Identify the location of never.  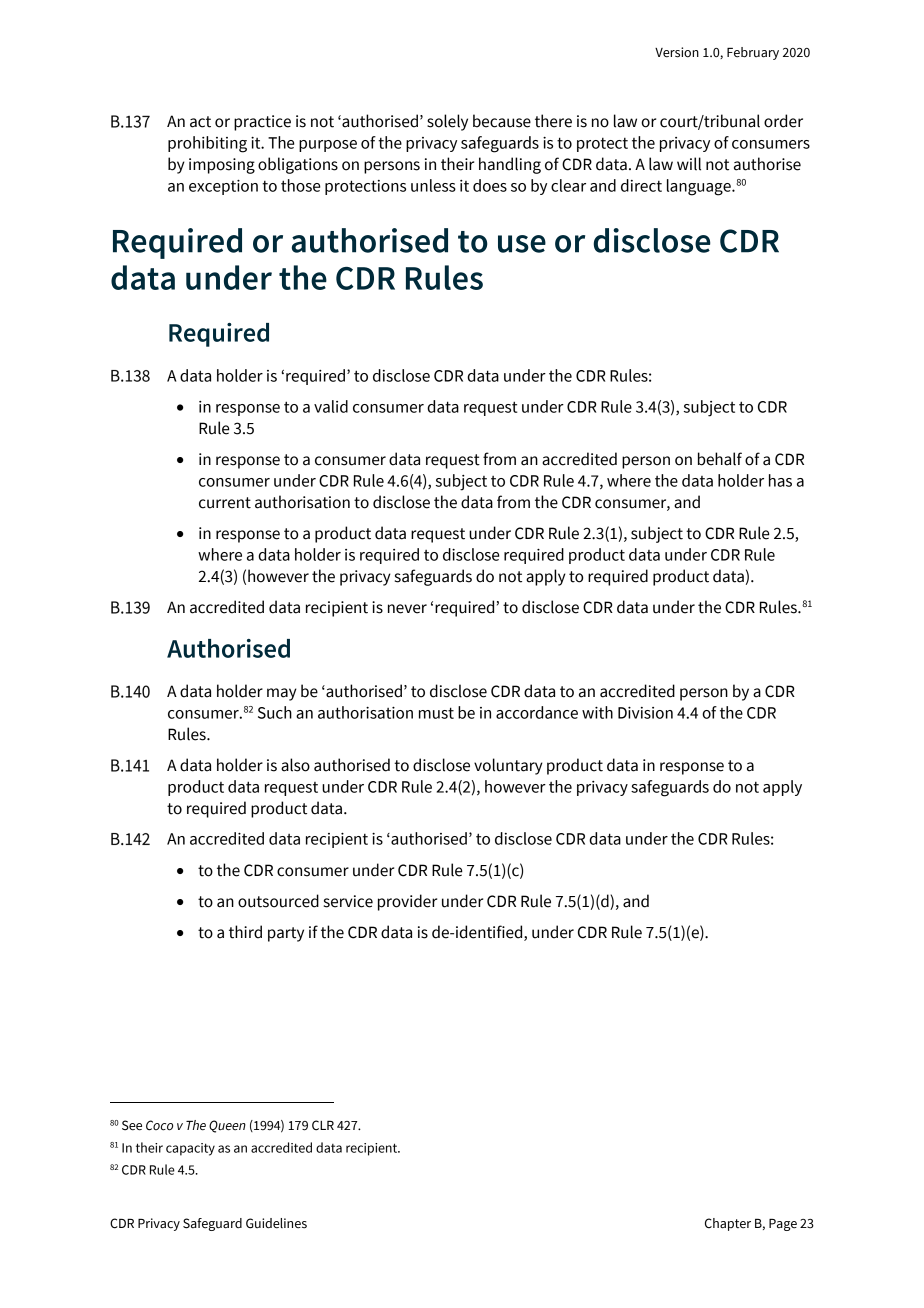
(407, 609).
